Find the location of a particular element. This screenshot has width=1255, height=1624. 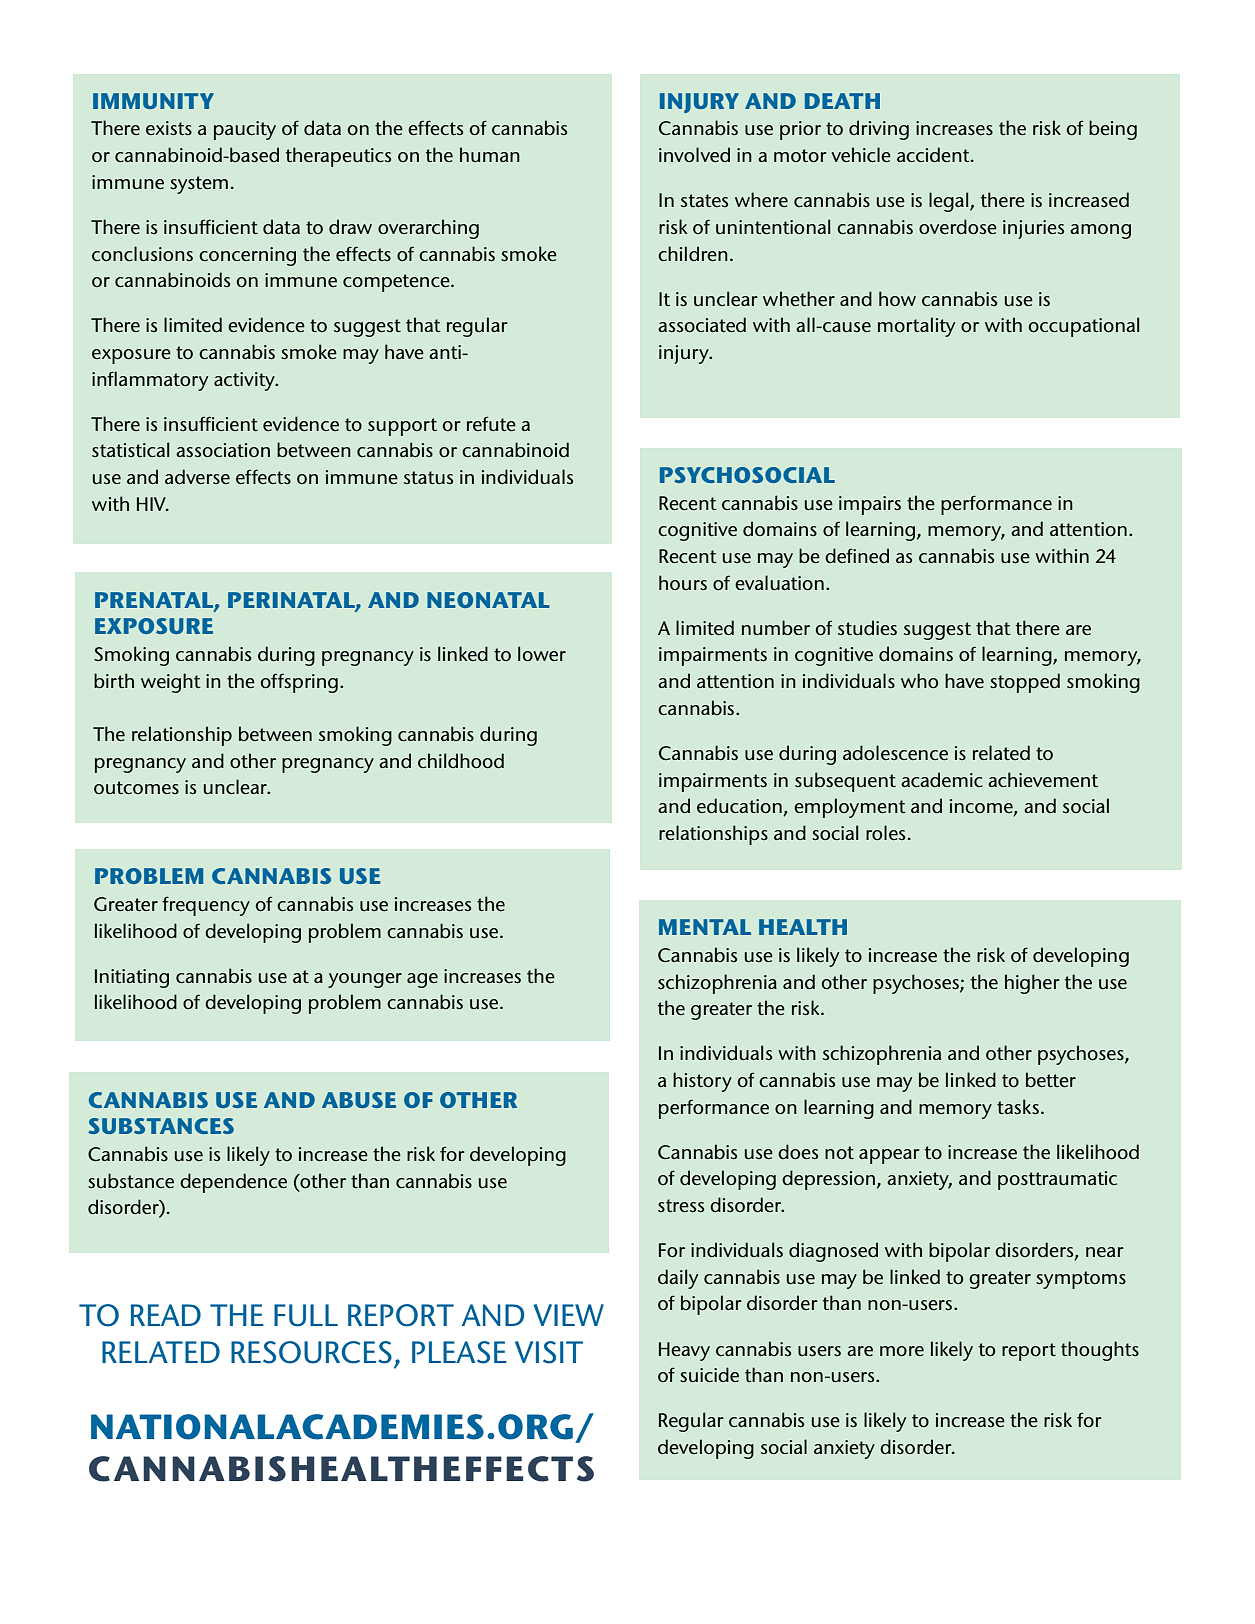

involved is located at coordinates (694, 155).
